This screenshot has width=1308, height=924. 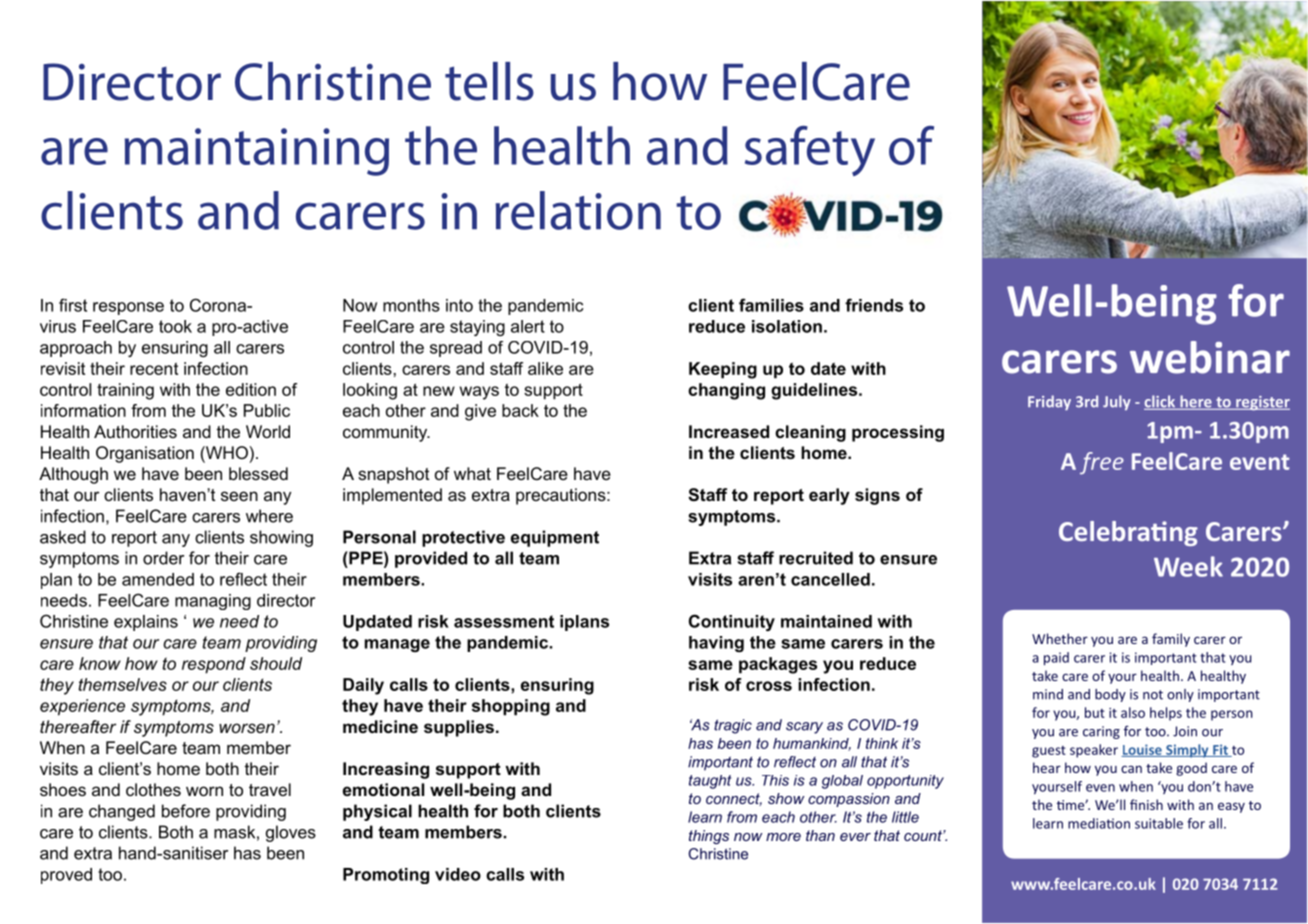 I want to click on webinar, so click(x=1210, y=357).
